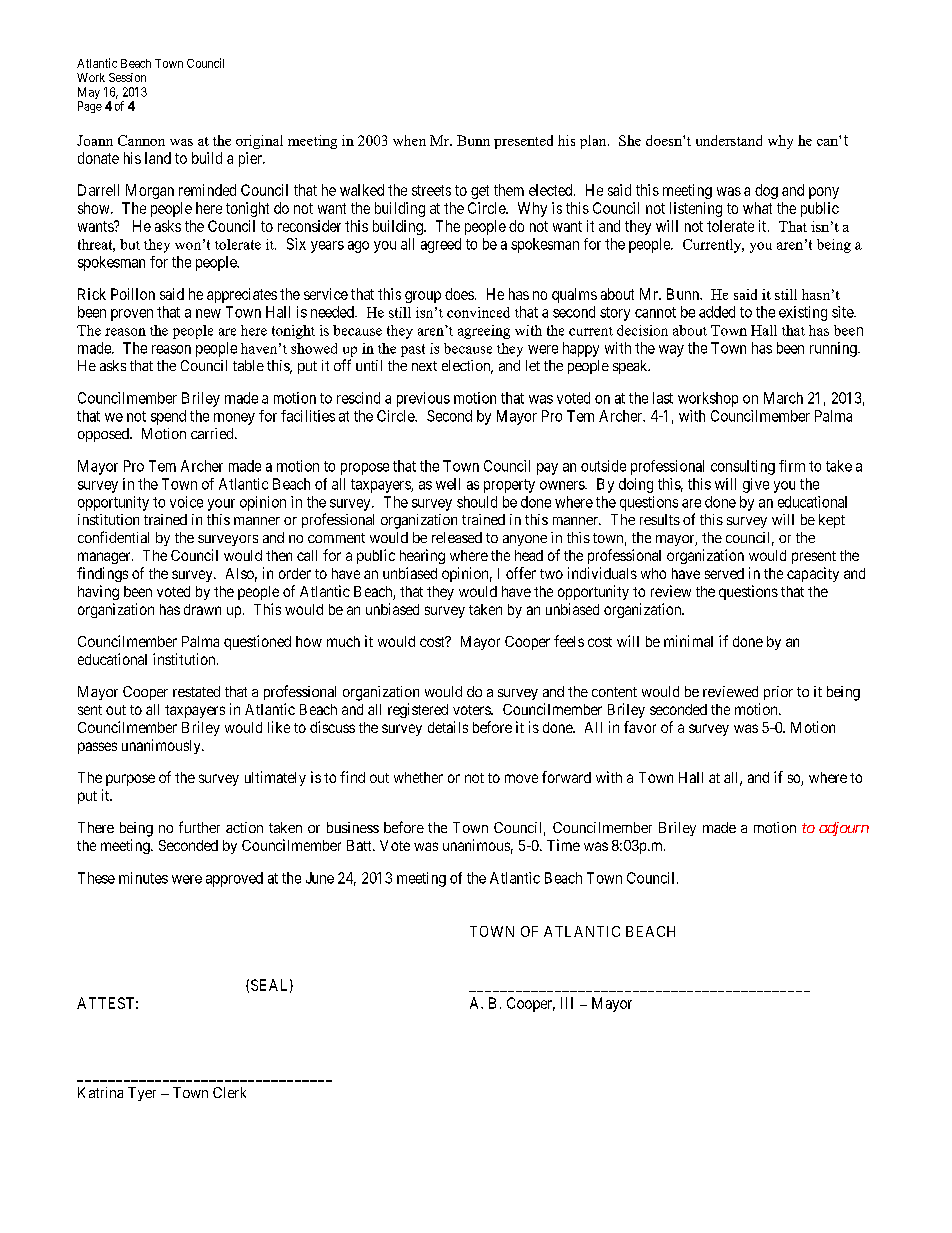 Image resolution: width=952 pixels, height=1233 pixels. What do you see at coordinates (409, 140) in the page?
I see `when` at bounding box center [409, 140].
